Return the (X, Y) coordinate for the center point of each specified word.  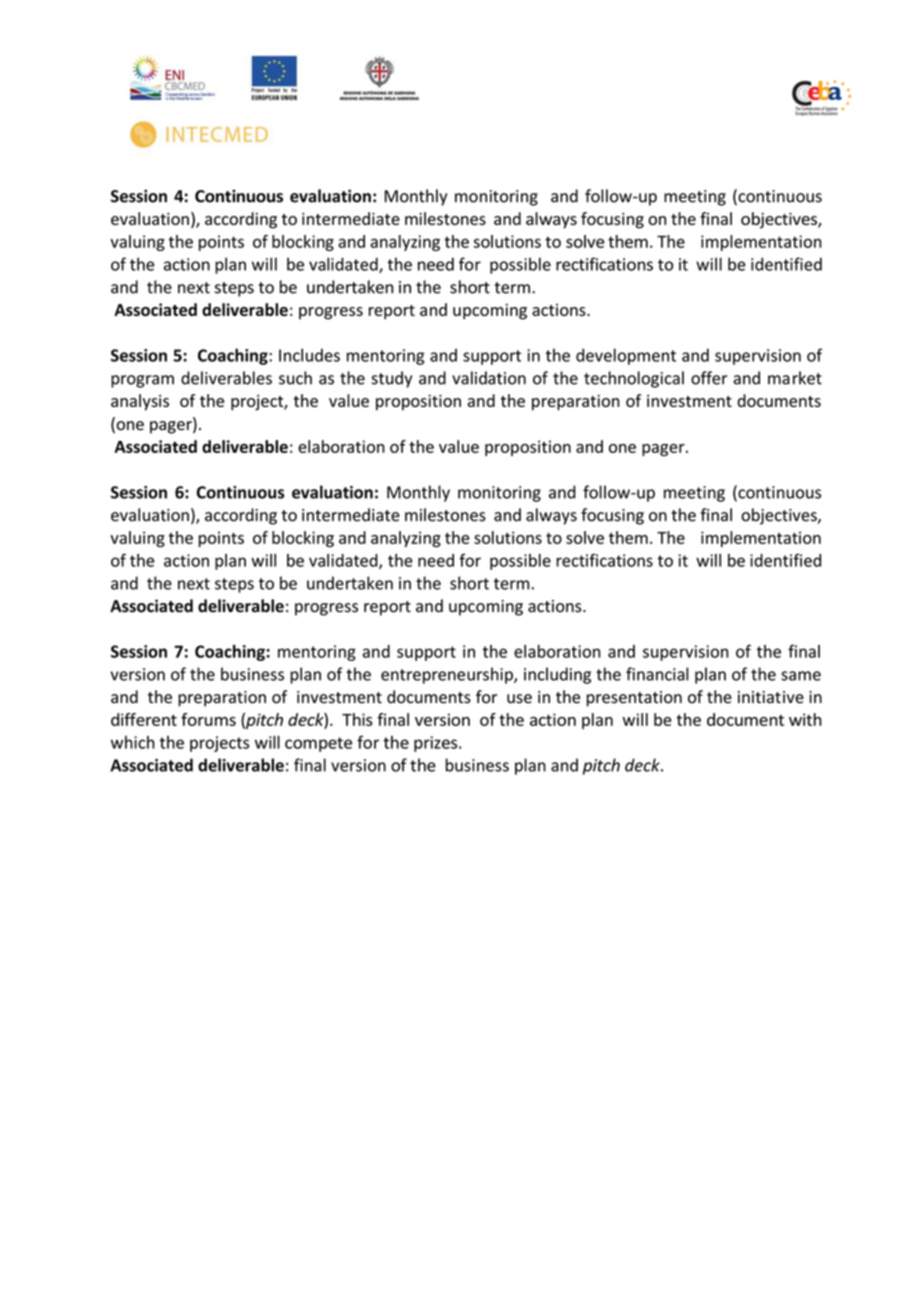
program (142, 381)
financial (657, 674)
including (557, 675)
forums (208, 719)
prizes (437, 744)
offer (709, 378)
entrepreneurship (448, 675)
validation (489, 378)
